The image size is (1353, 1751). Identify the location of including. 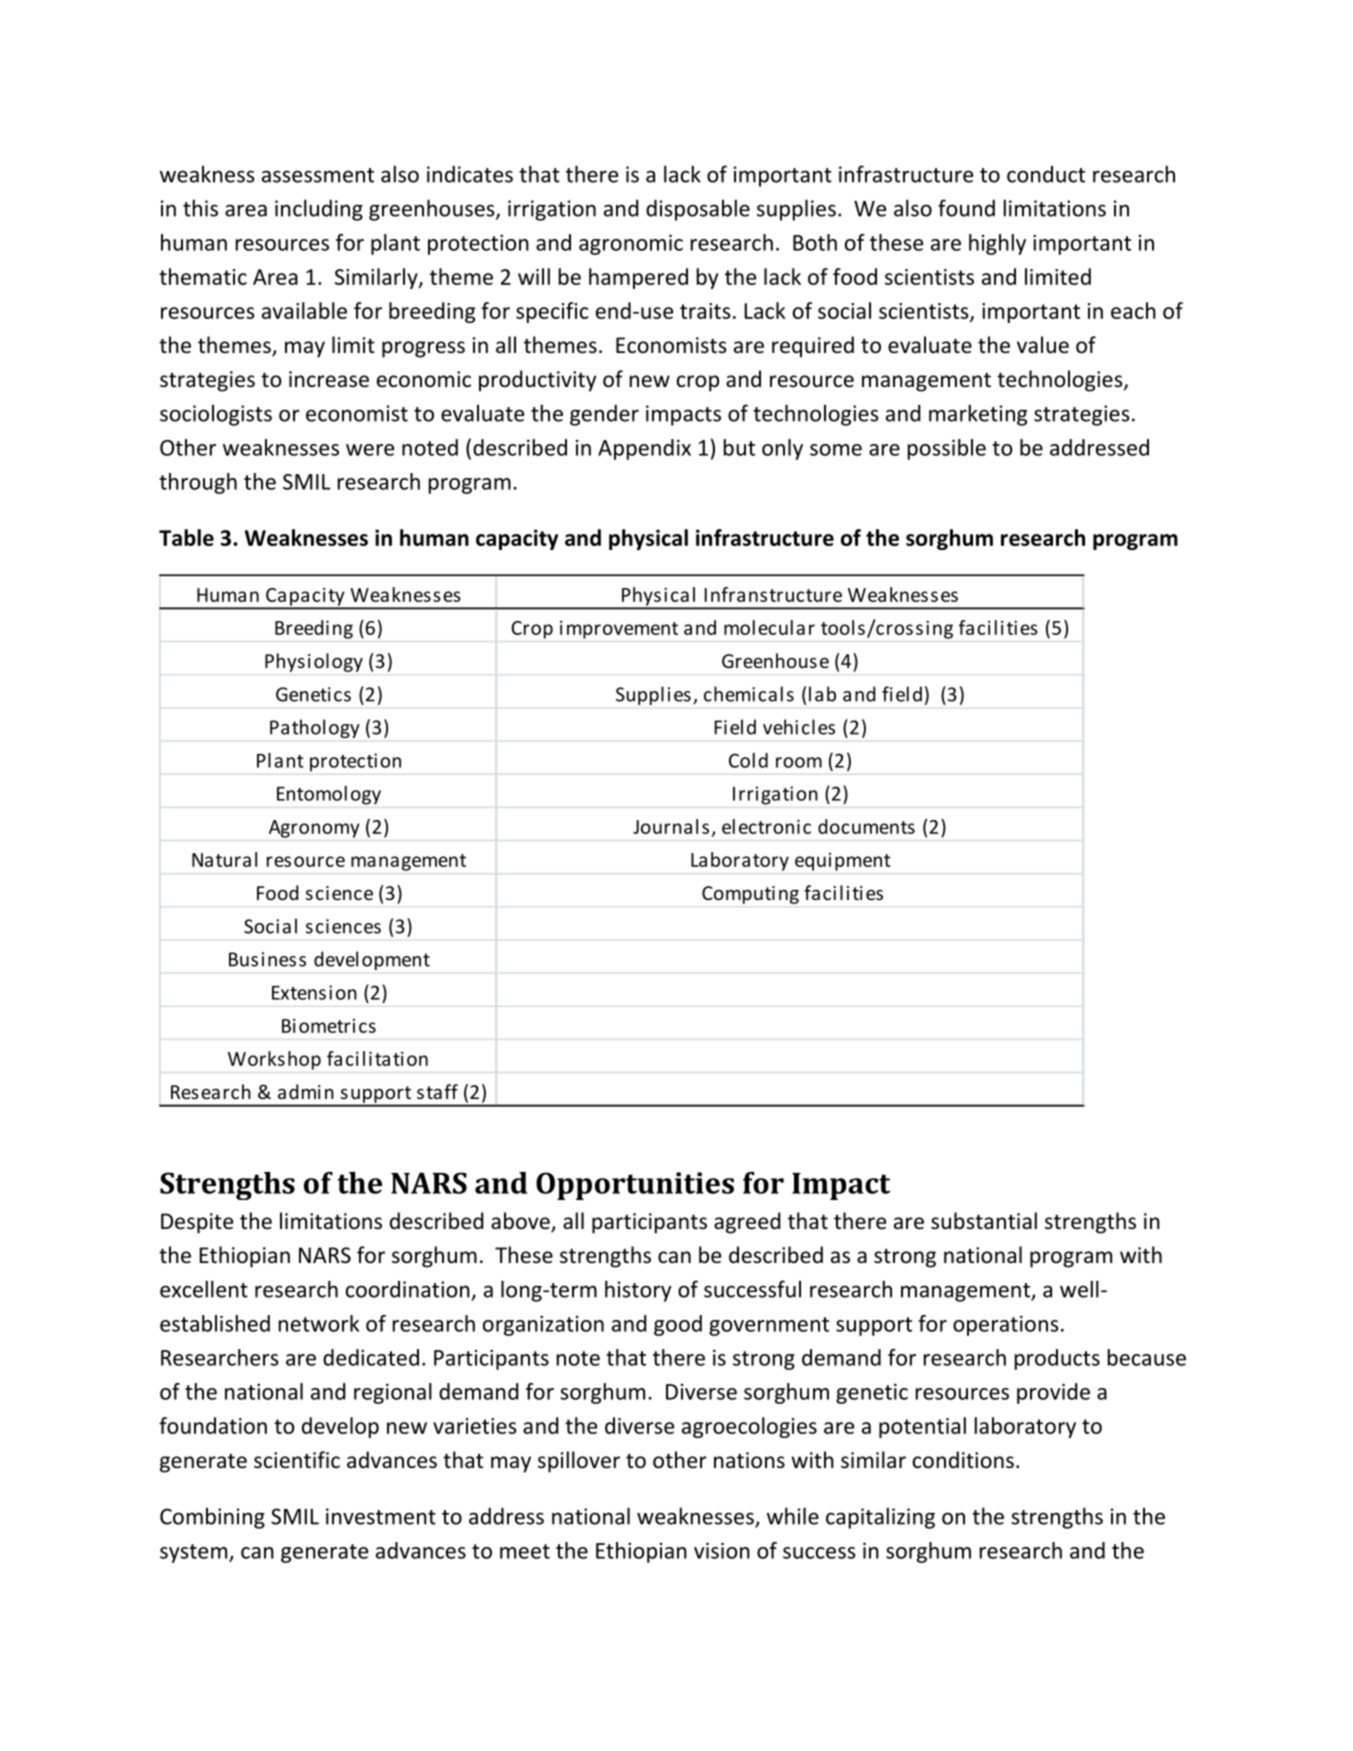
(319, 210).
